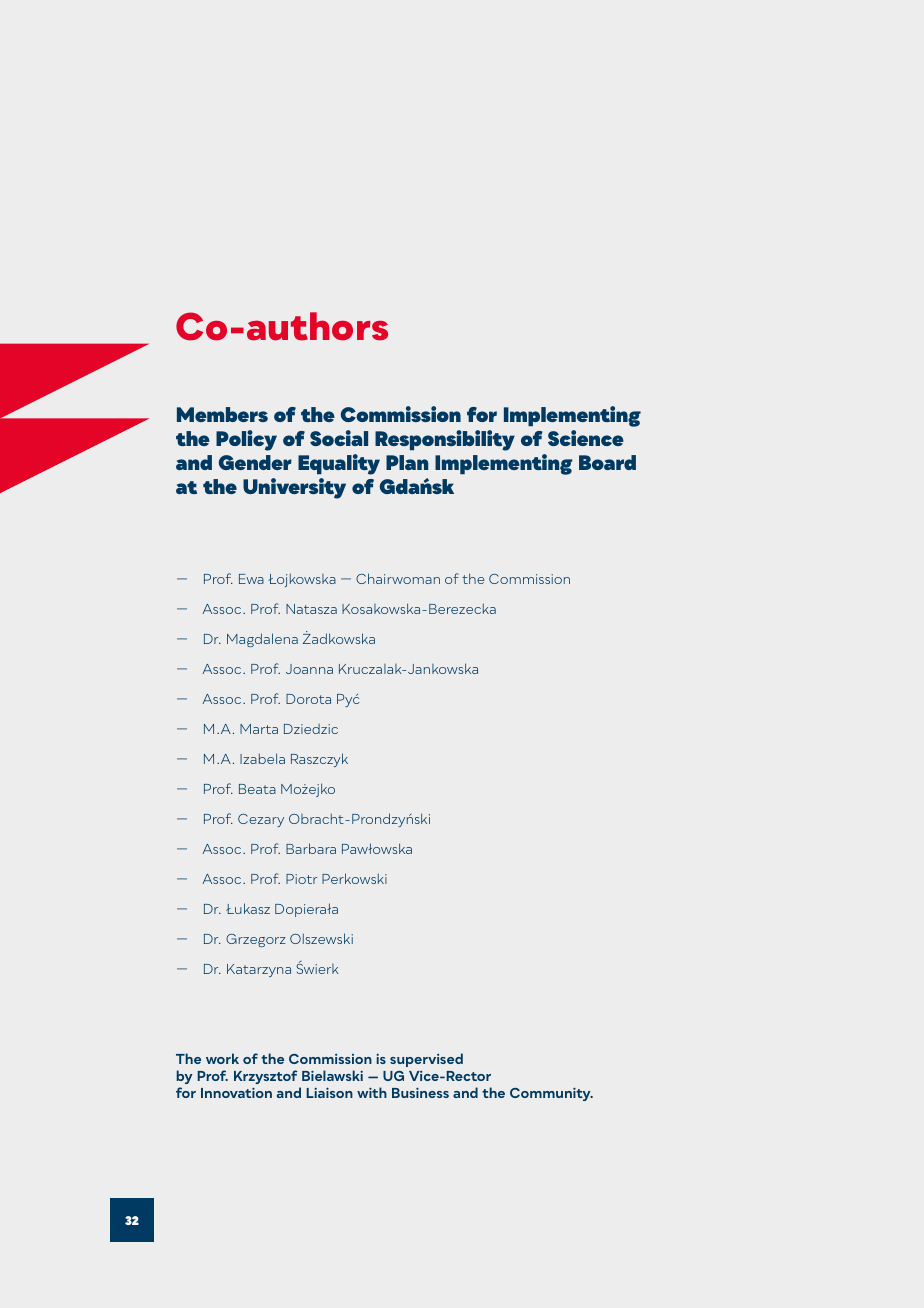 The image size is (924, 1308). Describe the element at coordinates (607, 462) in the screenshot. I see `Board` at that location.
